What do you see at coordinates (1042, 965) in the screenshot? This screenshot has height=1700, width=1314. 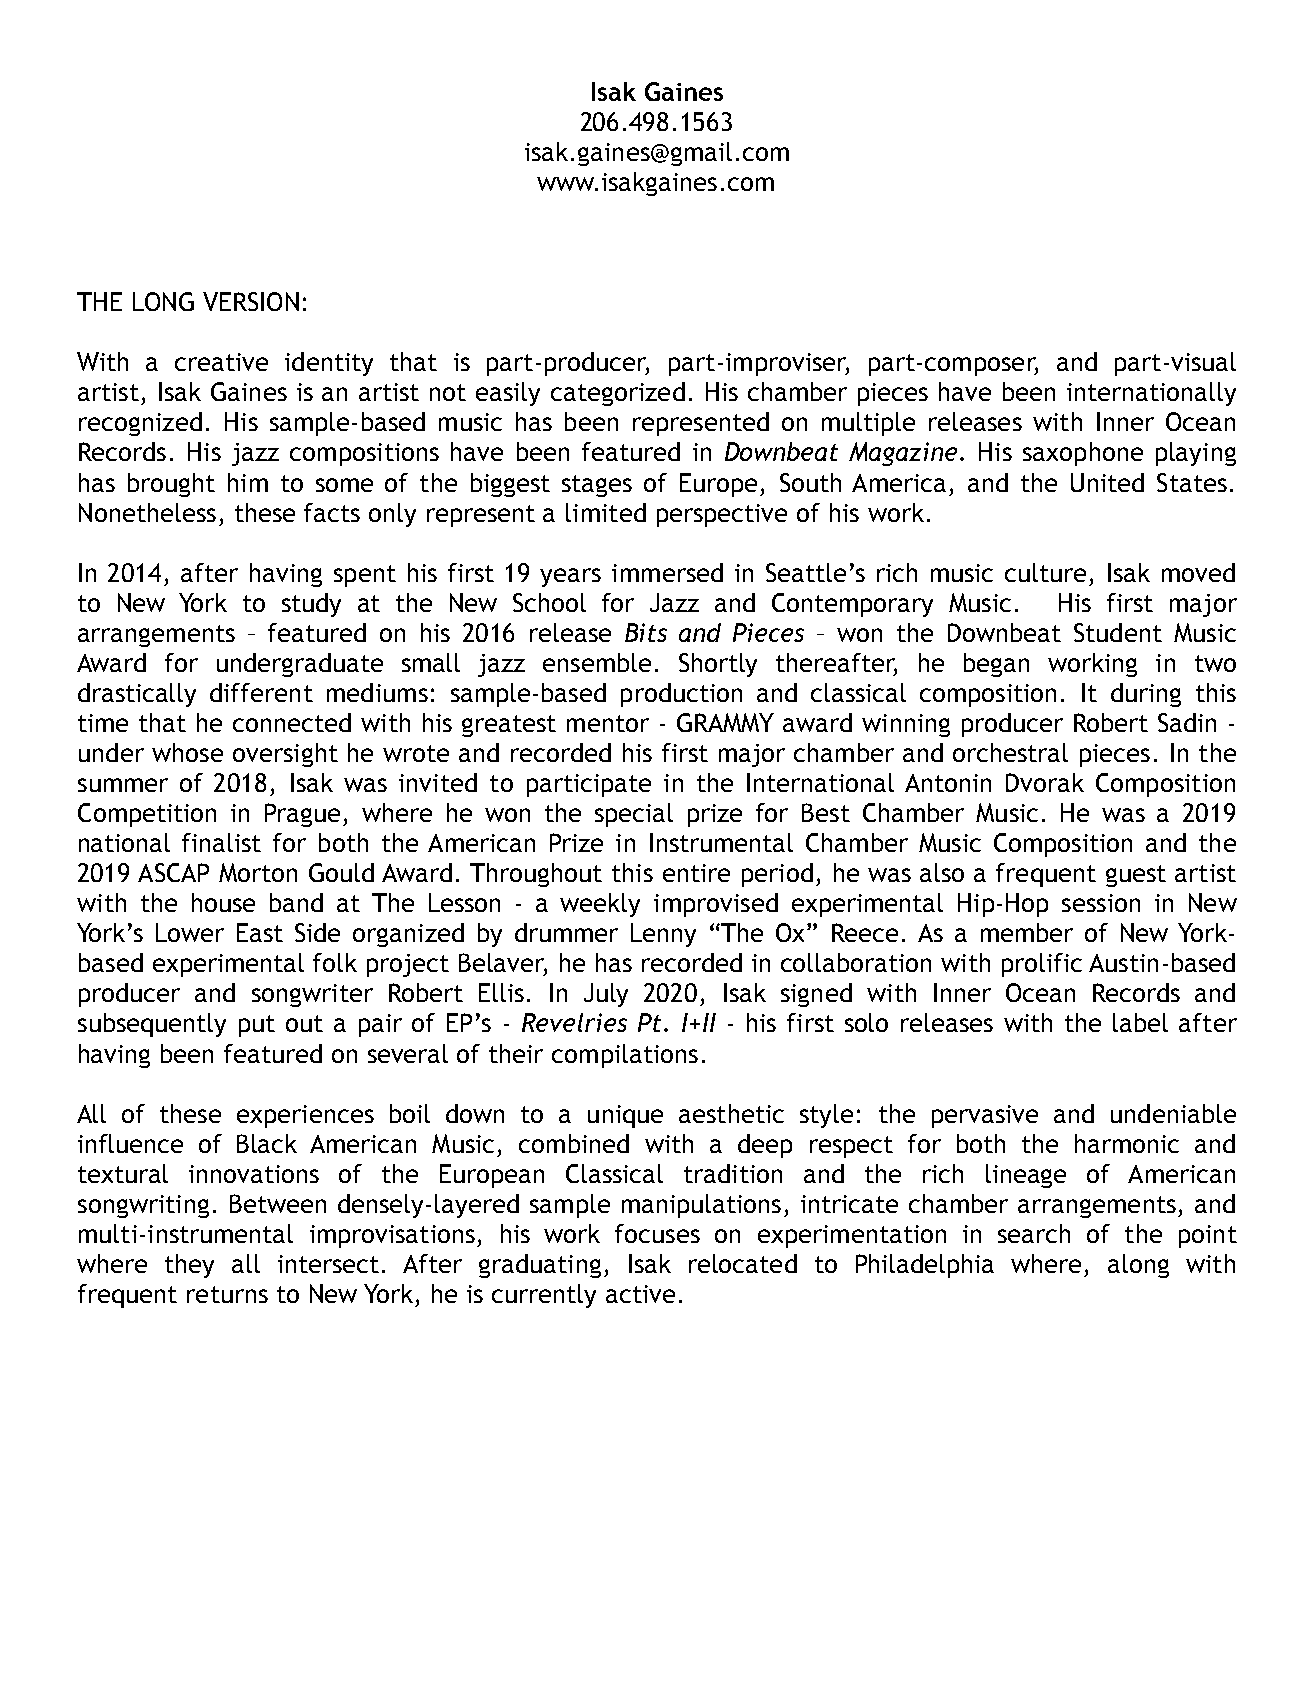 I see `prolific` at bounding box center [1042, 965].
